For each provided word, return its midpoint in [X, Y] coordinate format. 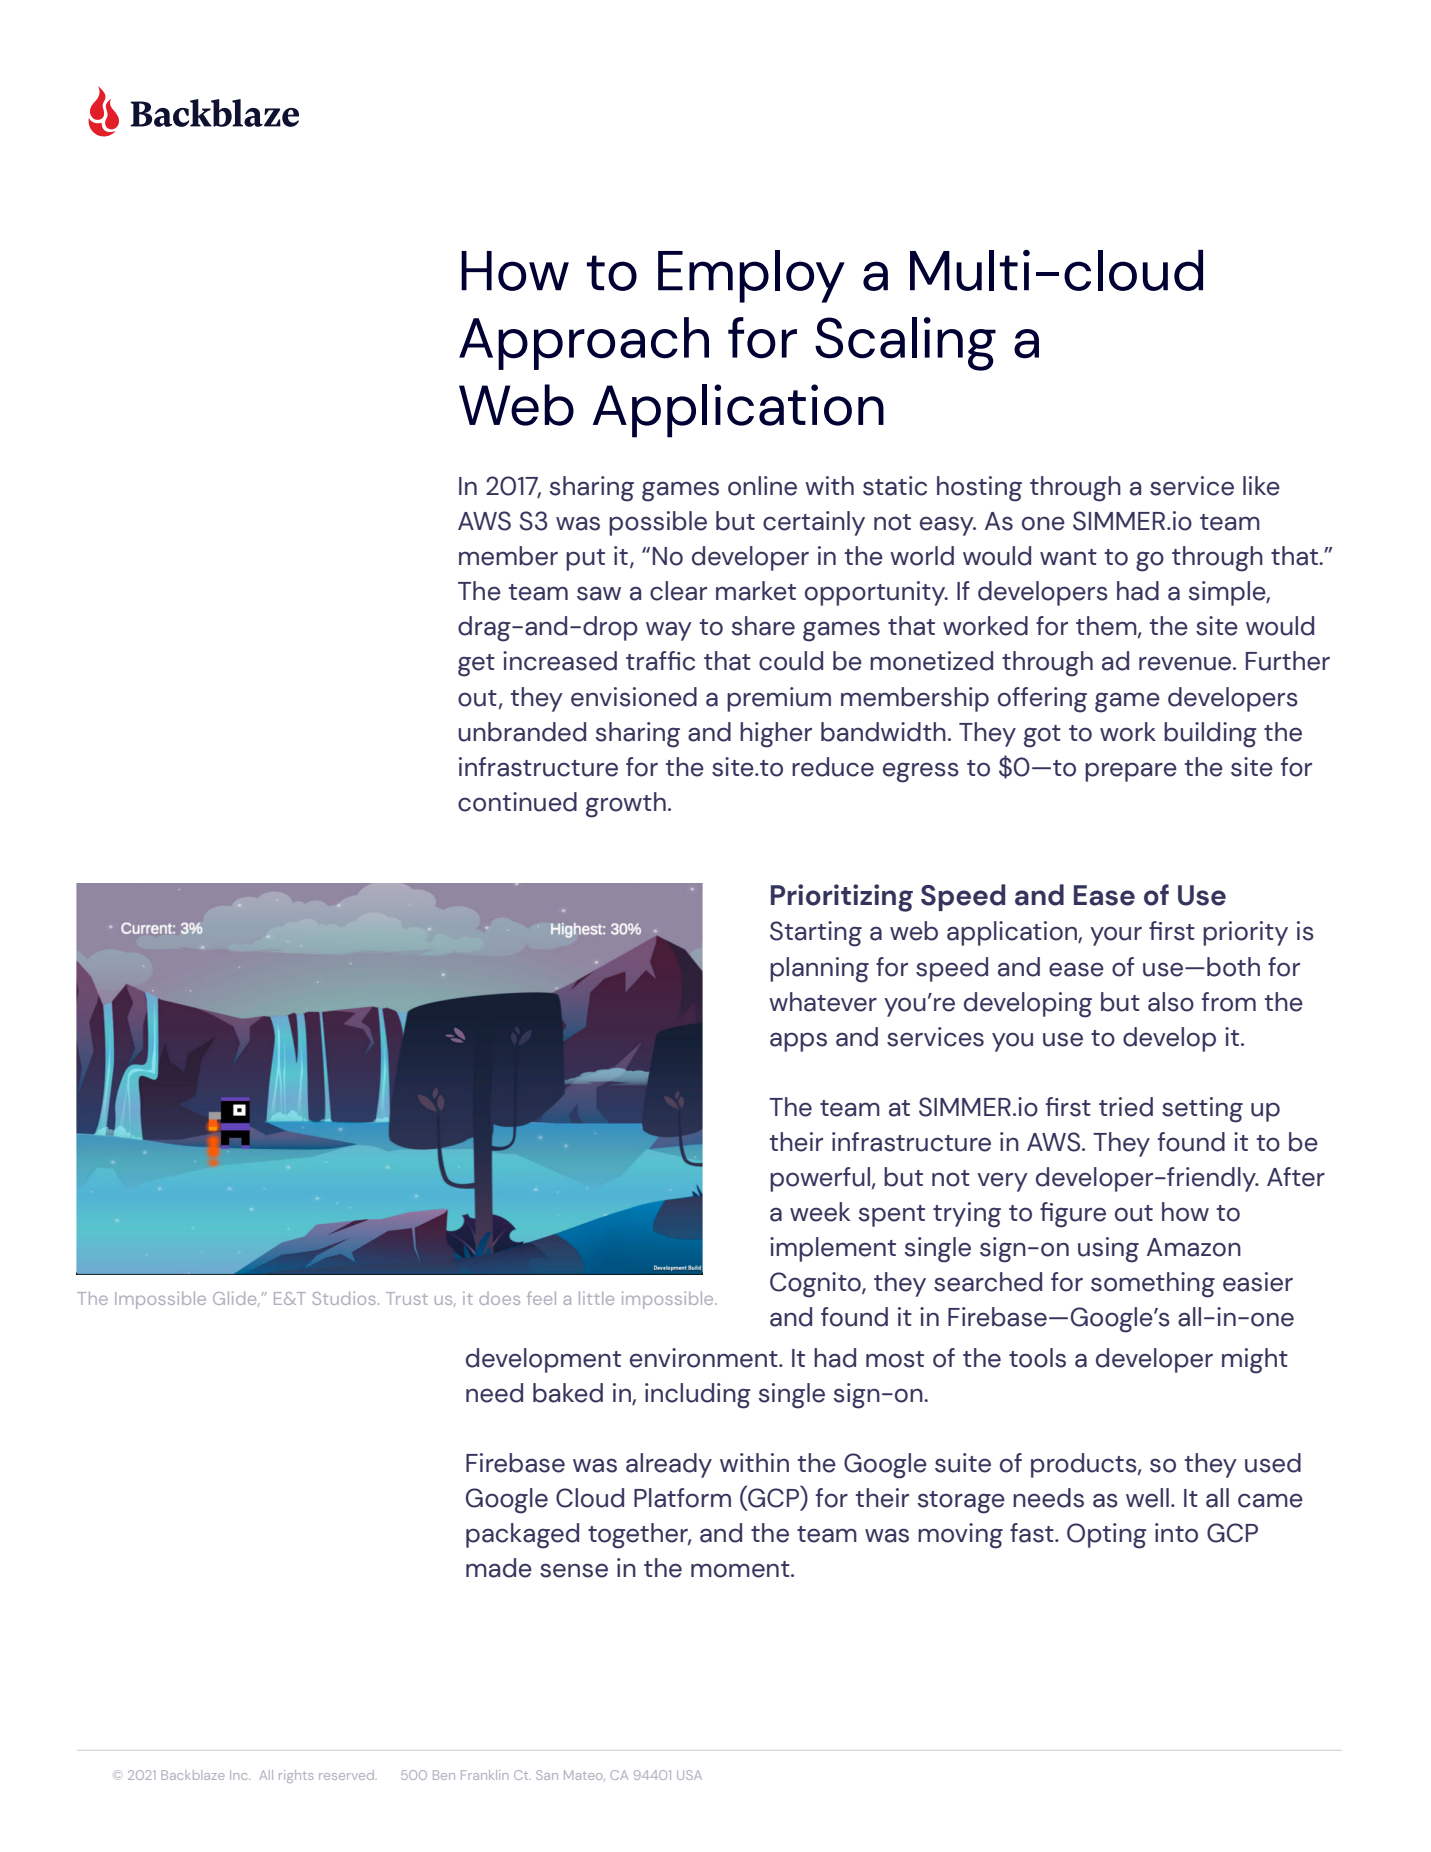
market [756, 591]
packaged [522, 1536]
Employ [751, 276]
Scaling [905, 344]
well [1147, 1498]
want [1068, 557]
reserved [346, 1775]
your [1116, 936]
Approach [584, 343]
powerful [821, 1179]
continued [517, 802]
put [585, 560]
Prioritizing [842, 898]
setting [1202, 1110]
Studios [344, 1298]
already [669, 1465]
